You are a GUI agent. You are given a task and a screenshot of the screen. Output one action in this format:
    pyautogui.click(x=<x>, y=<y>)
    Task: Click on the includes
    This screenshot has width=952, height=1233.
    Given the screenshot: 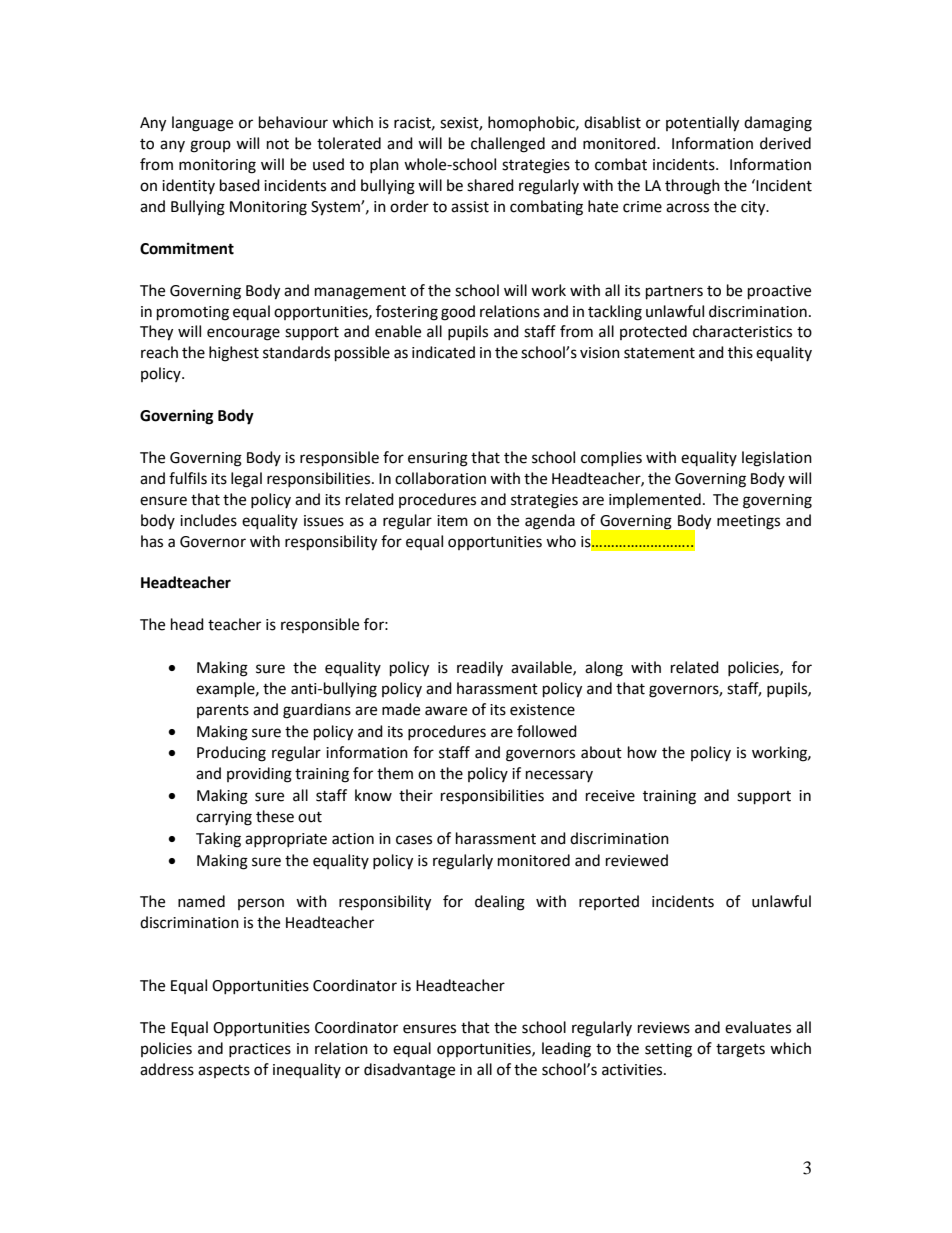 What is the action you would take?
    pyautogui.click(x=208, y=520)
